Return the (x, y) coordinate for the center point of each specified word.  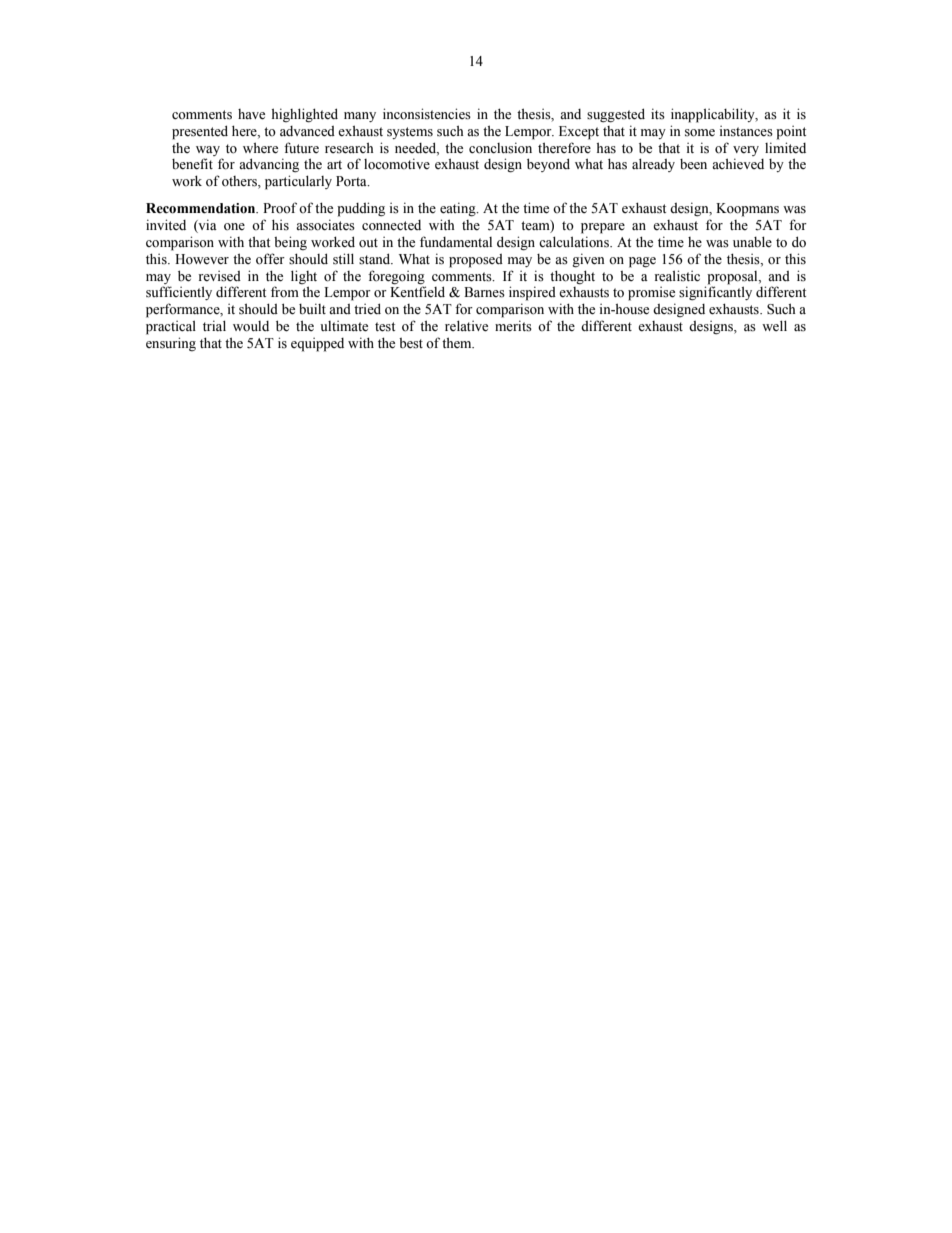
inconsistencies (427, 114)
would (251, 326)
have (251, 114)
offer (270, 259)
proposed (476, 261)
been (693, 164)
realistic (677, 276)
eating (459, 209)
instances (746, 131)
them (458, 342)
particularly (298, 182)
